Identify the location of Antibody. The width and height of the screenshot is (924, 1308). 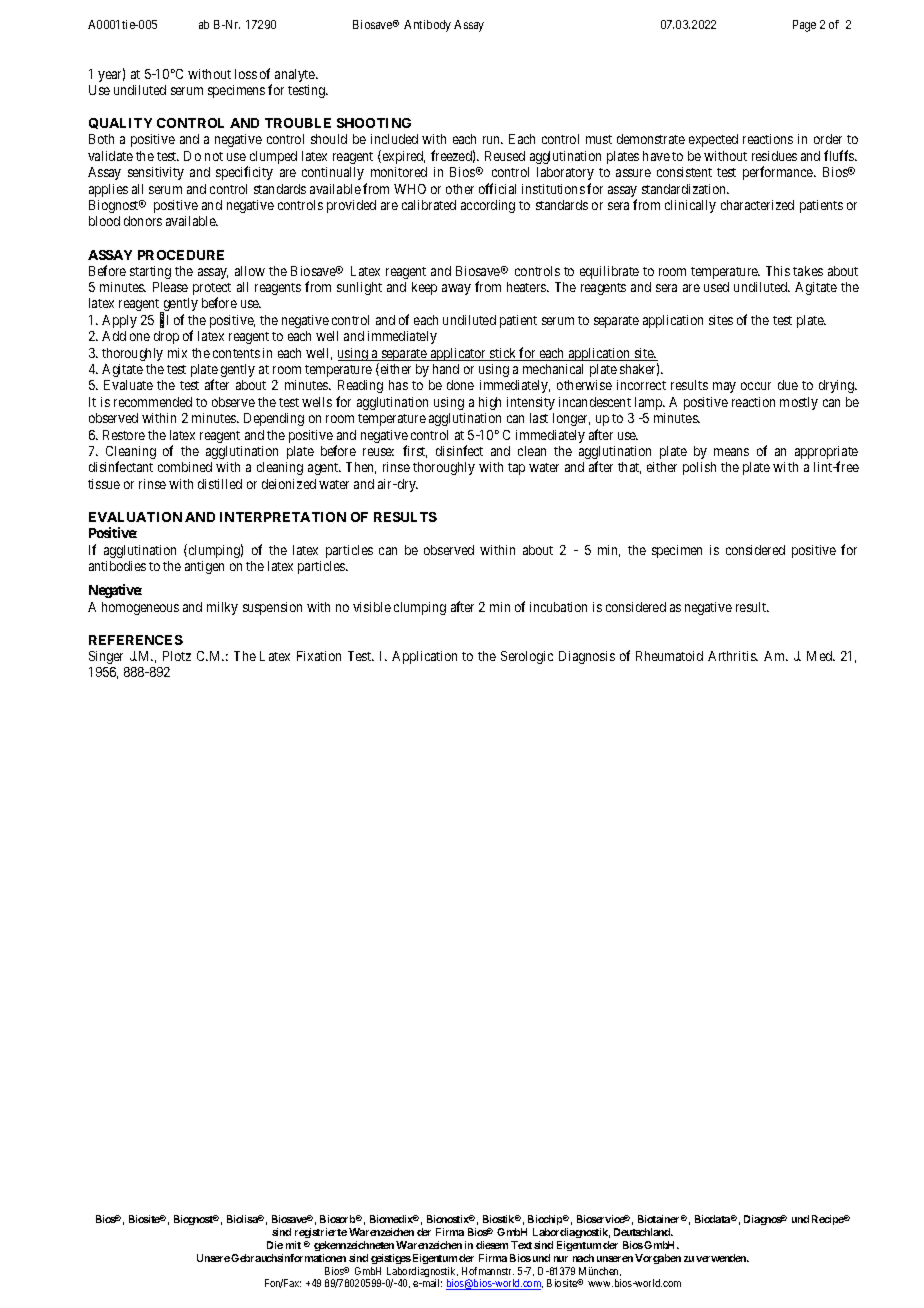
(427, 26).
